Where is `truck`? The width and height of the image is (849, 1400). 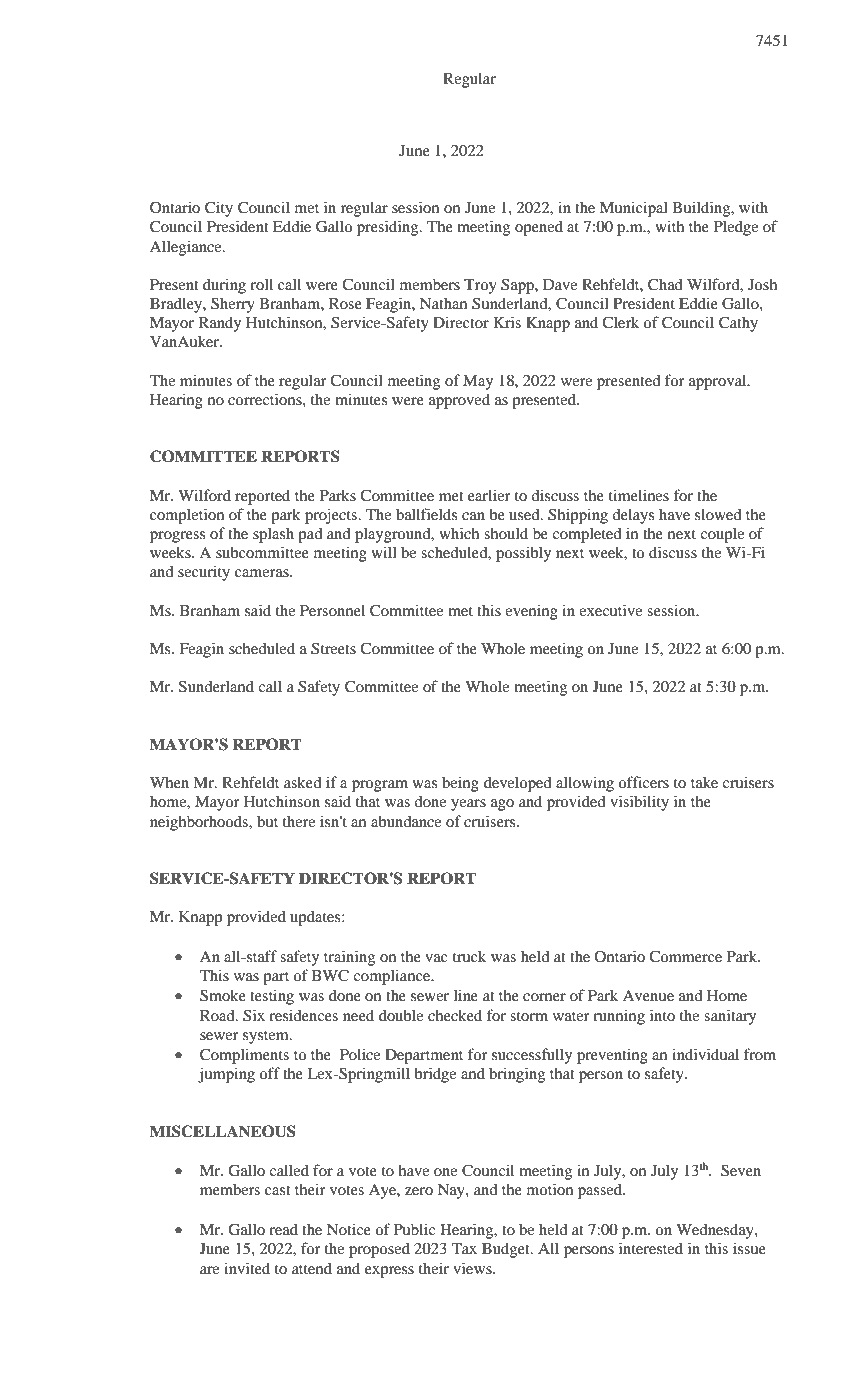
truck is located at coordinates (469, 956).
